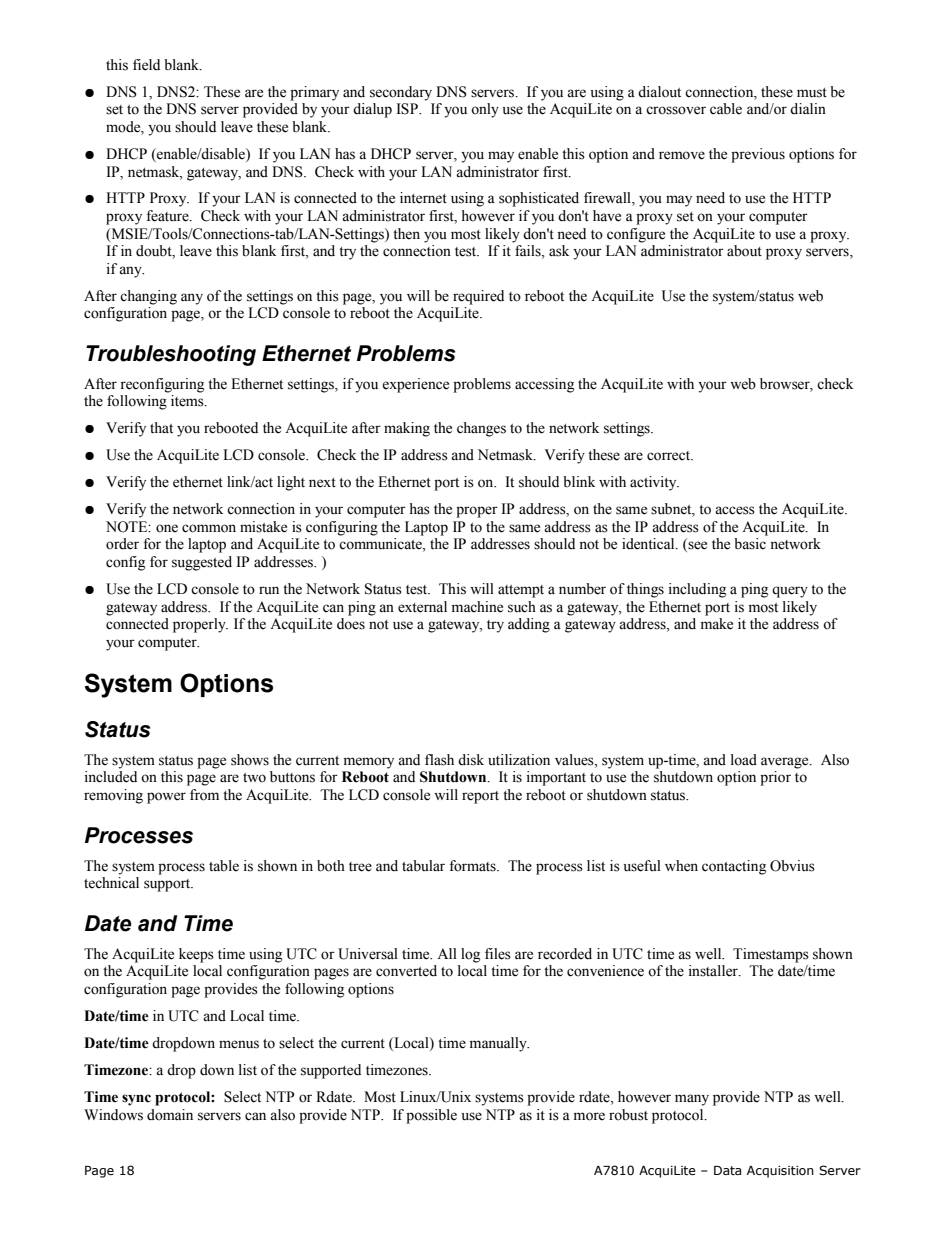 This screenshot has height=1233, width=952. What do you see at coordinates (717, 624) in the screenshot?
I see `make` at bounding box center [717, 624].
